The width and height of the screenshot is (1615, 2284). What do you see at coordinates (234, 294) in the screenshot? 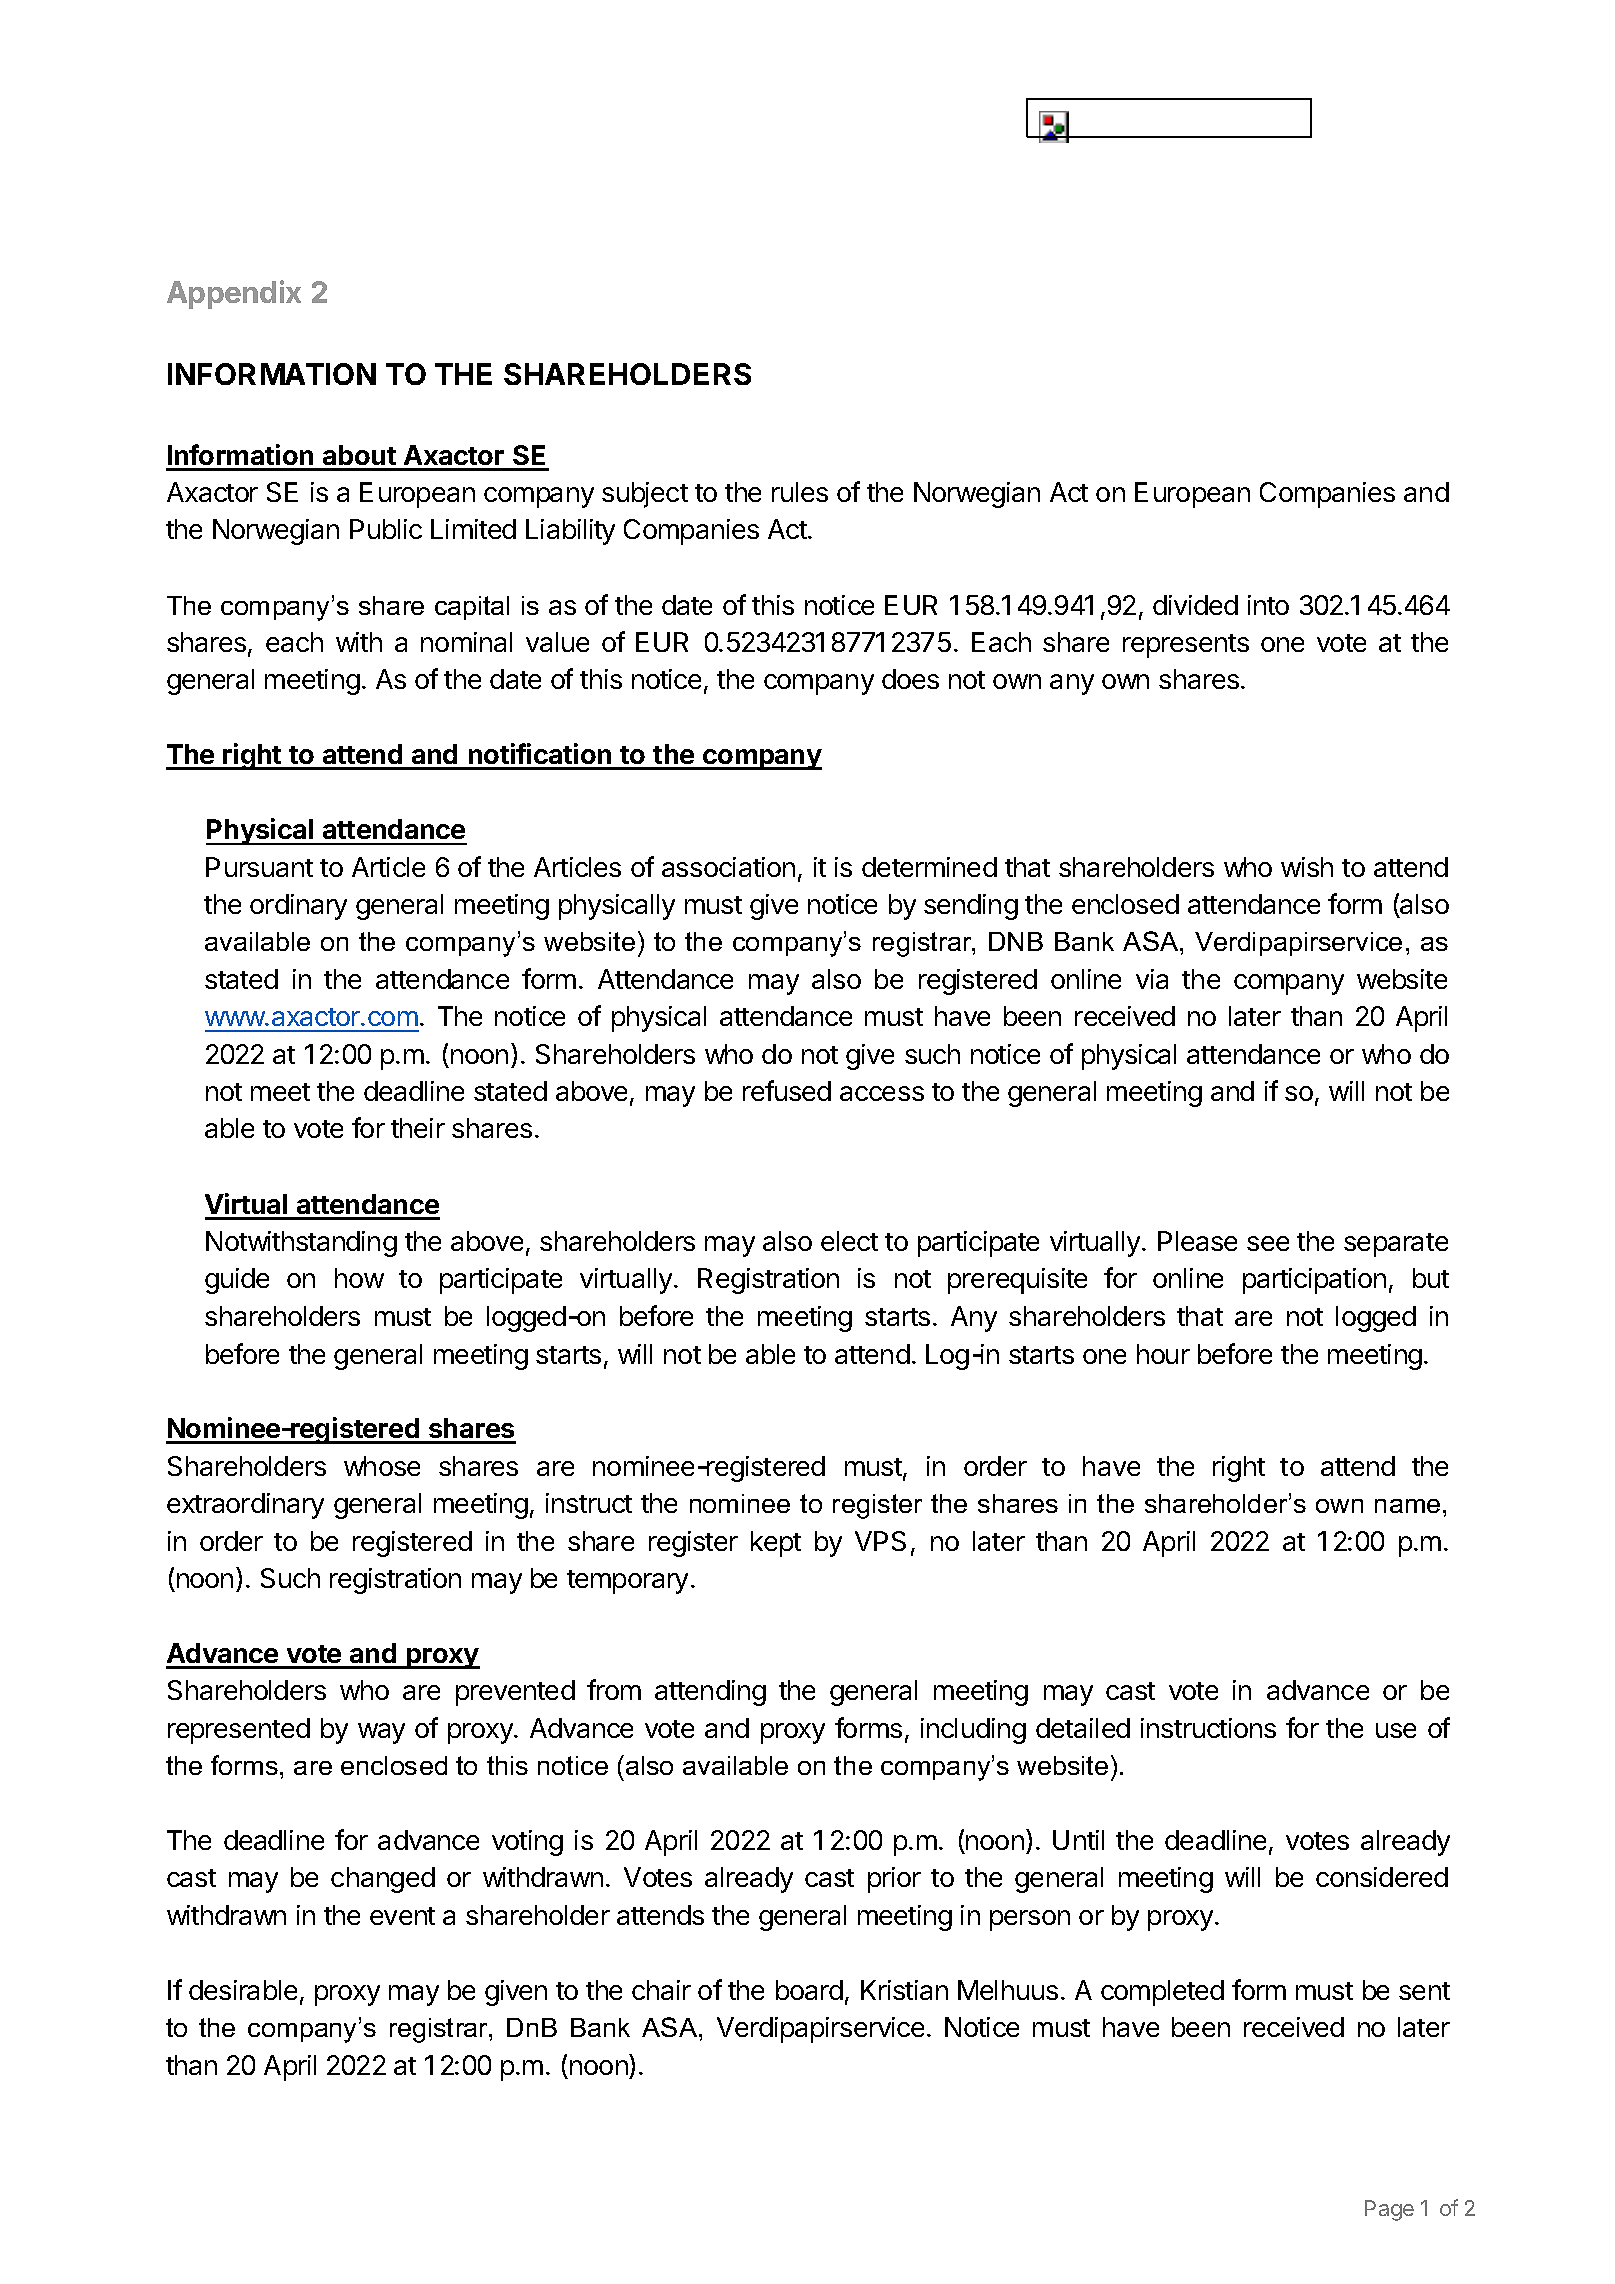
I see `Appendix` at bounding box center [234, 294].
